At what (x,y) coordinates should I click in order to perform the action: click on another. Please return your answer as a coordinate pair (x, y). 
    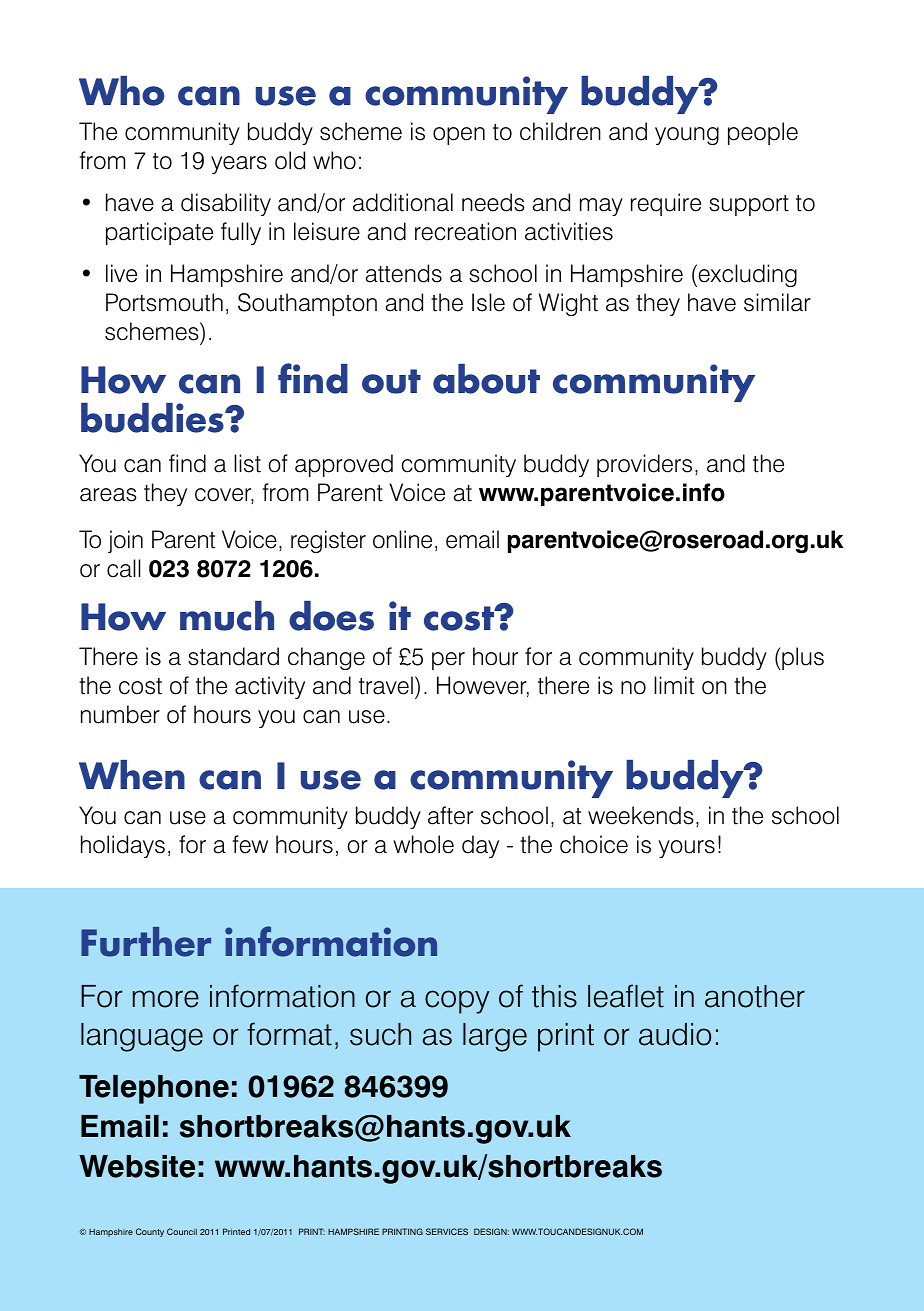
    Looking at the image, I should click on (755, 996).
